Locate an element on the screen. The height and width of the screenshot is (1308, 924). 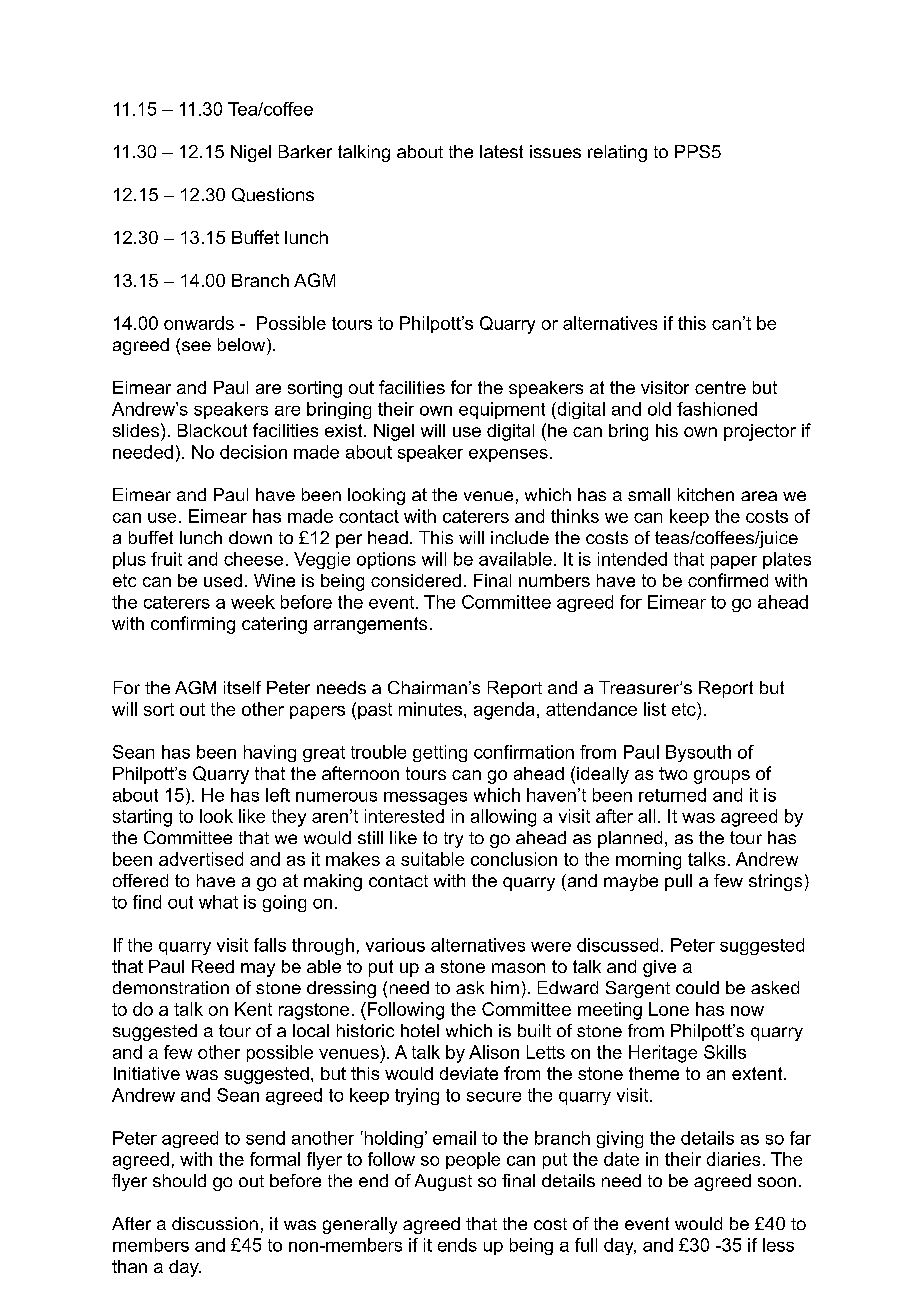
list is located at coordinates (655, 709).
